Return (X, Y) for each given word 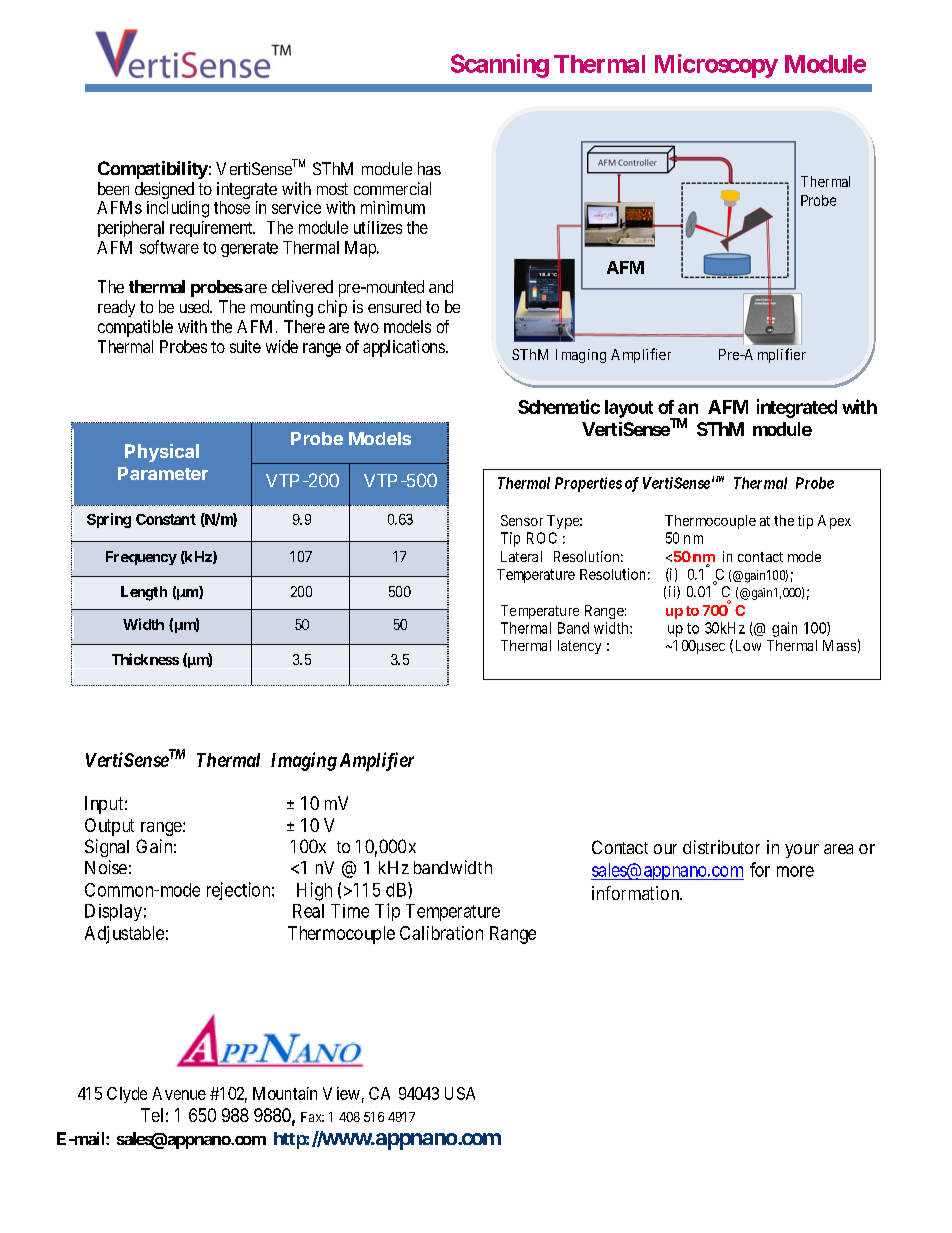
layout (629, 409)
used (196, 306)
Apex (834, 522)
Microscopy (716, 66)
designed (164, 190)
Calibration (441, 933)
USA (460, 1093)
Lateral (521, 556)
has (429, 168)
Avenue (179, 1093)
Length (144, 593)
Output (109, 827)
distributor (721, 847)
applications (404, 348)
